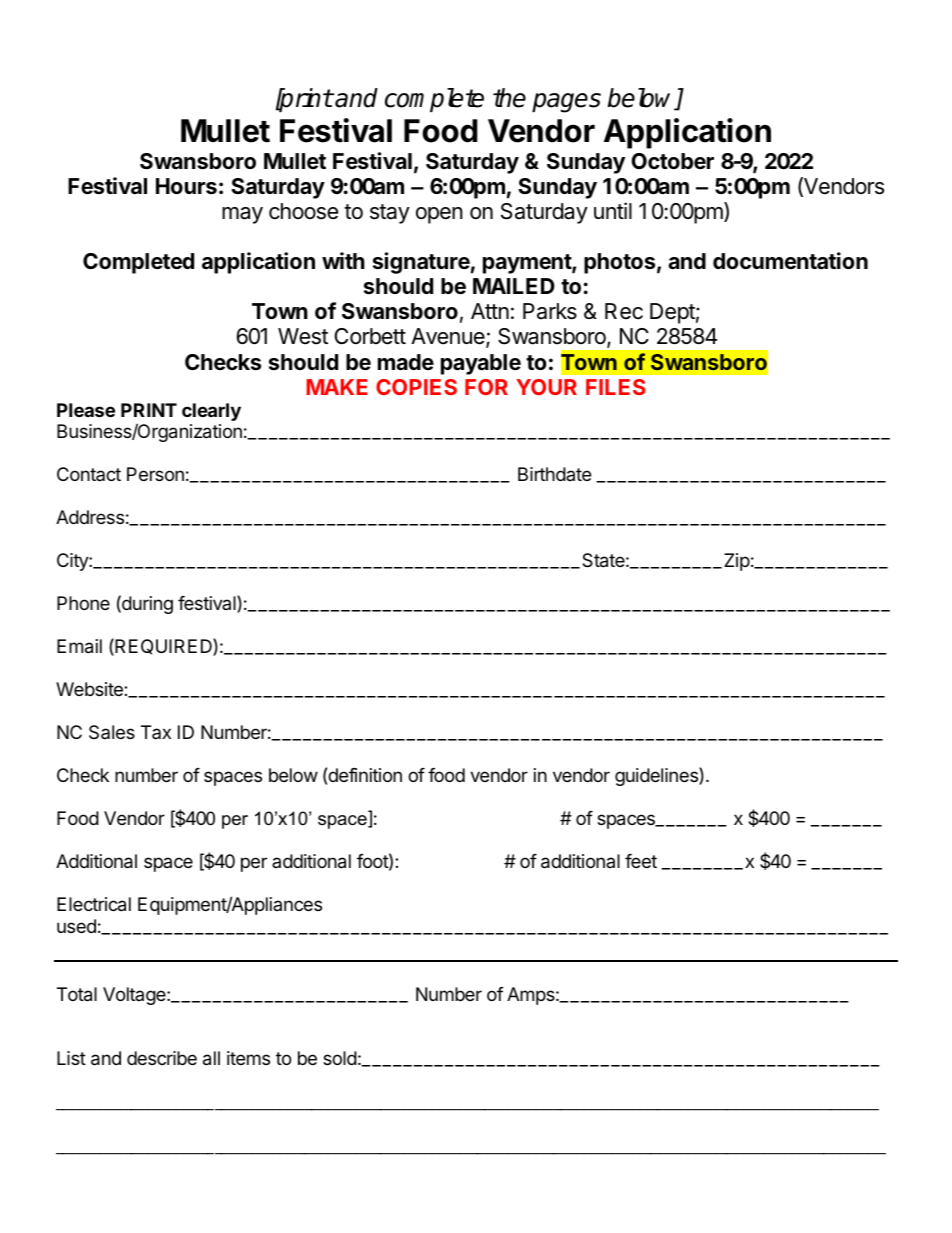 Image resolution: width=952 pixels, height=1233 pixels. Describe the element at coordinates (156, 732) in the image. I see `Tax` at that location.
